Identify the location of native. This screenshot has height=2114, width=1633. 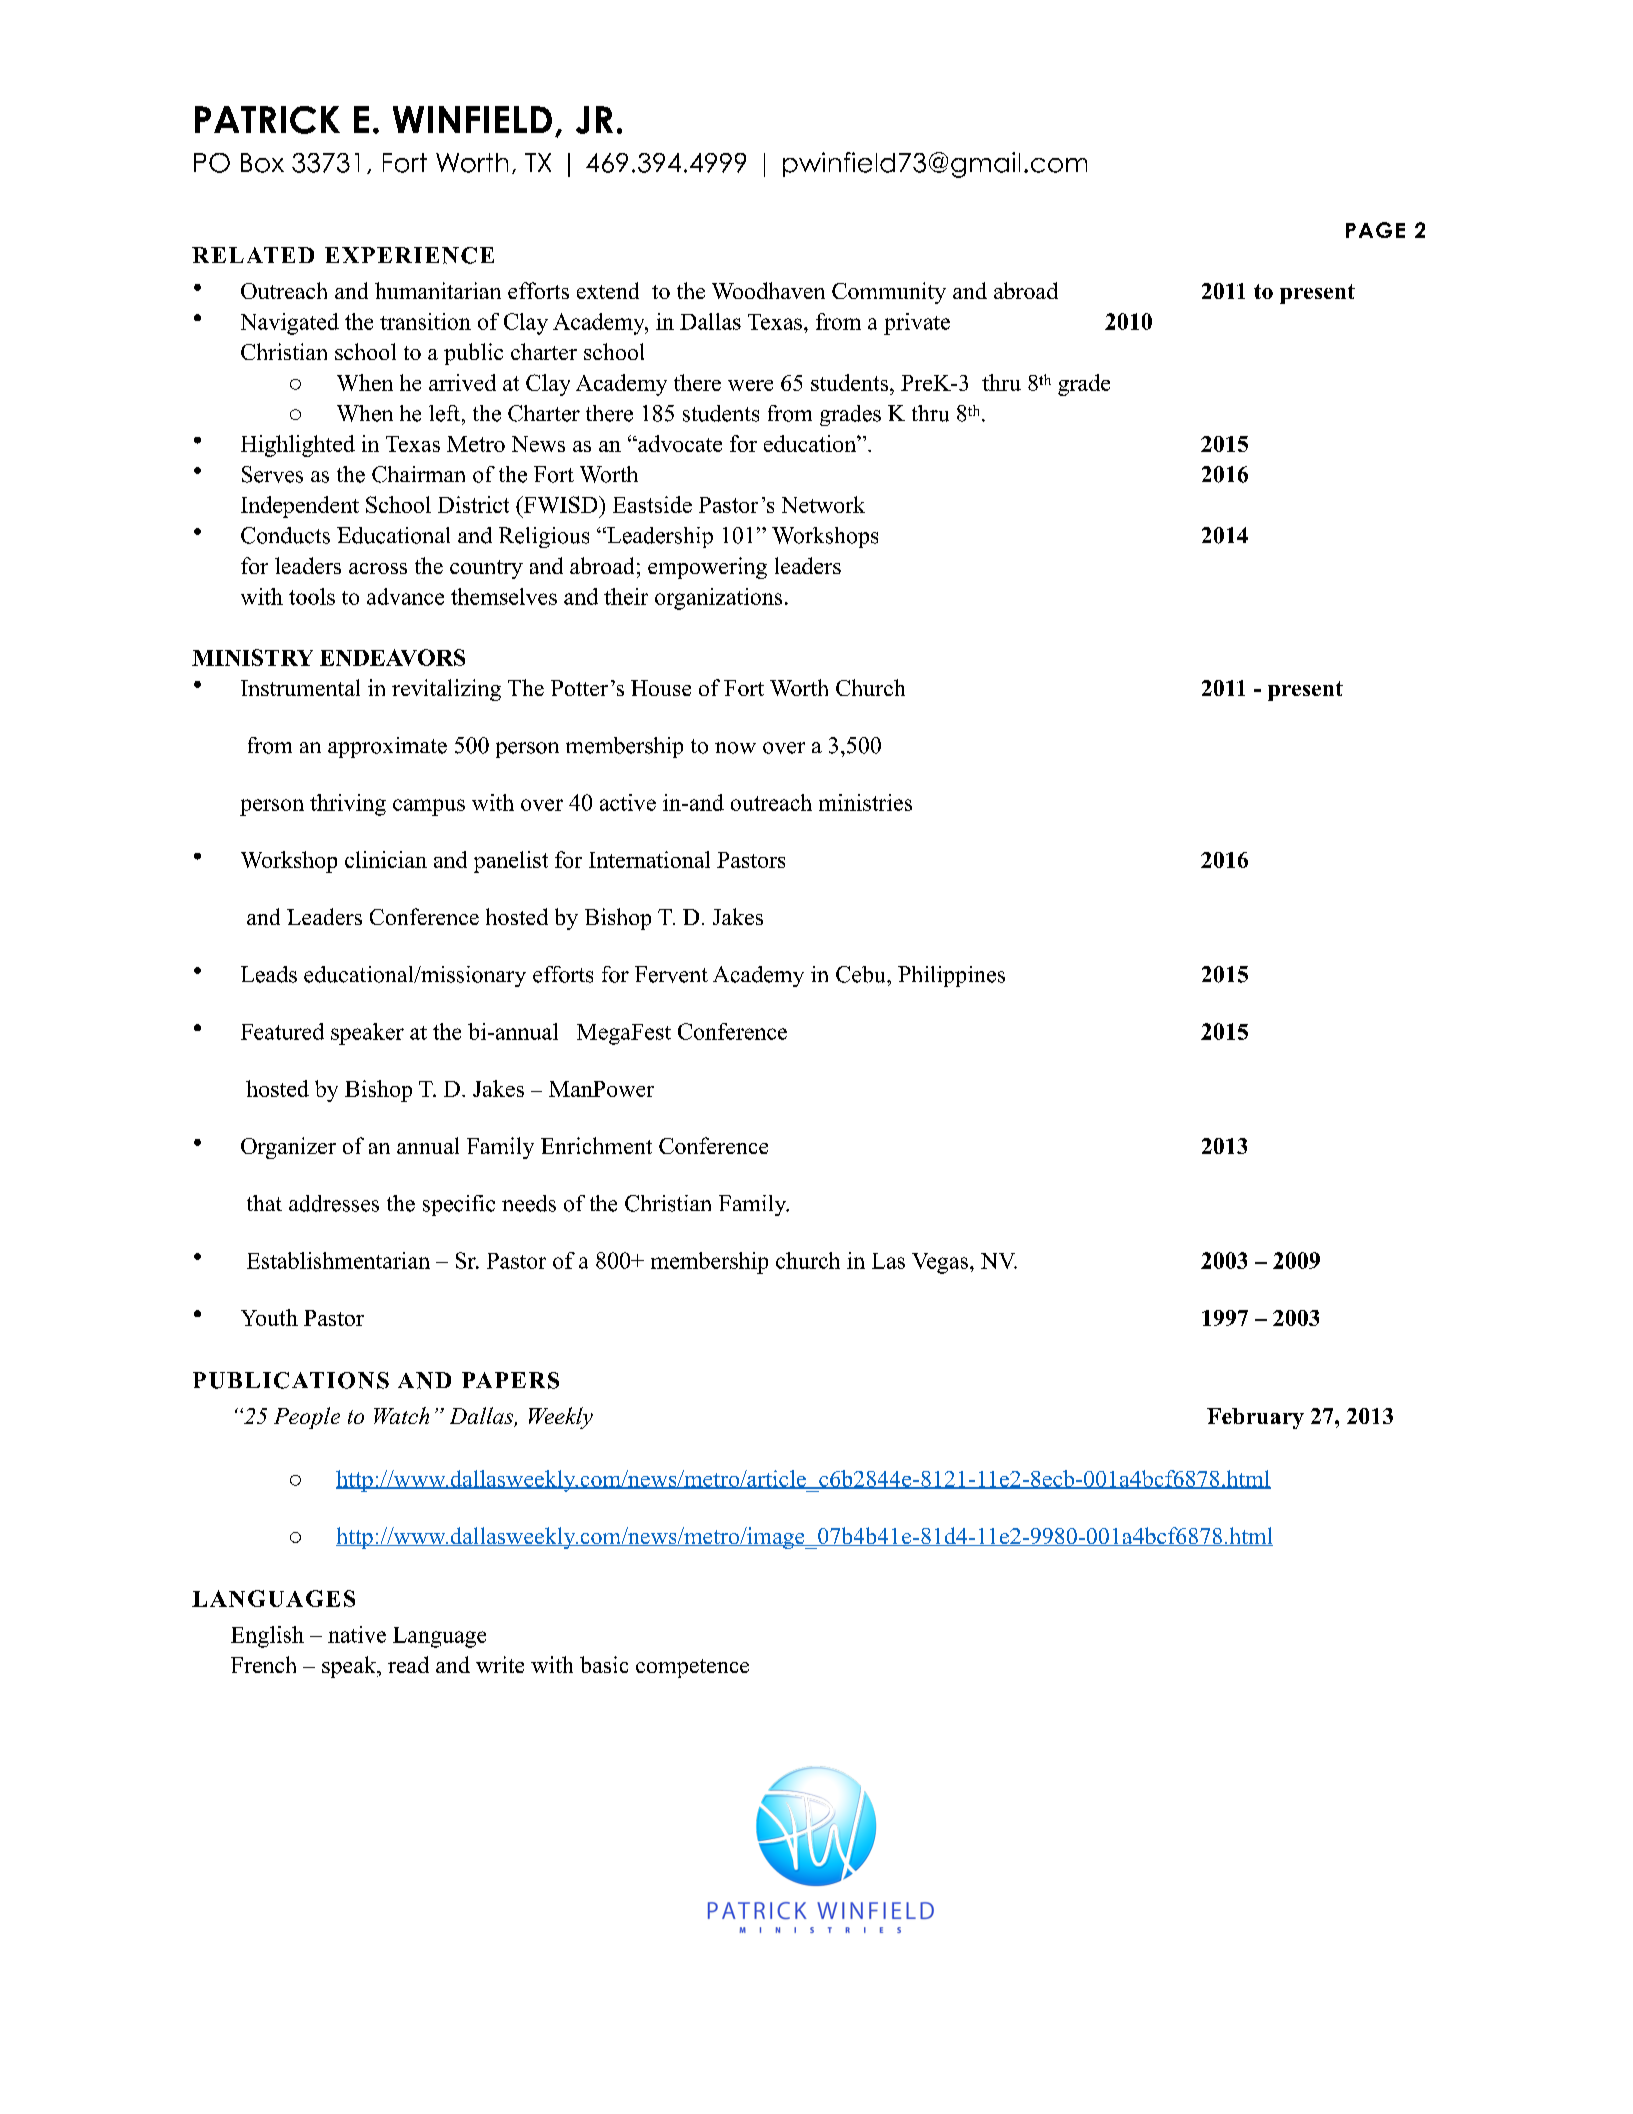
(357, 1634).
